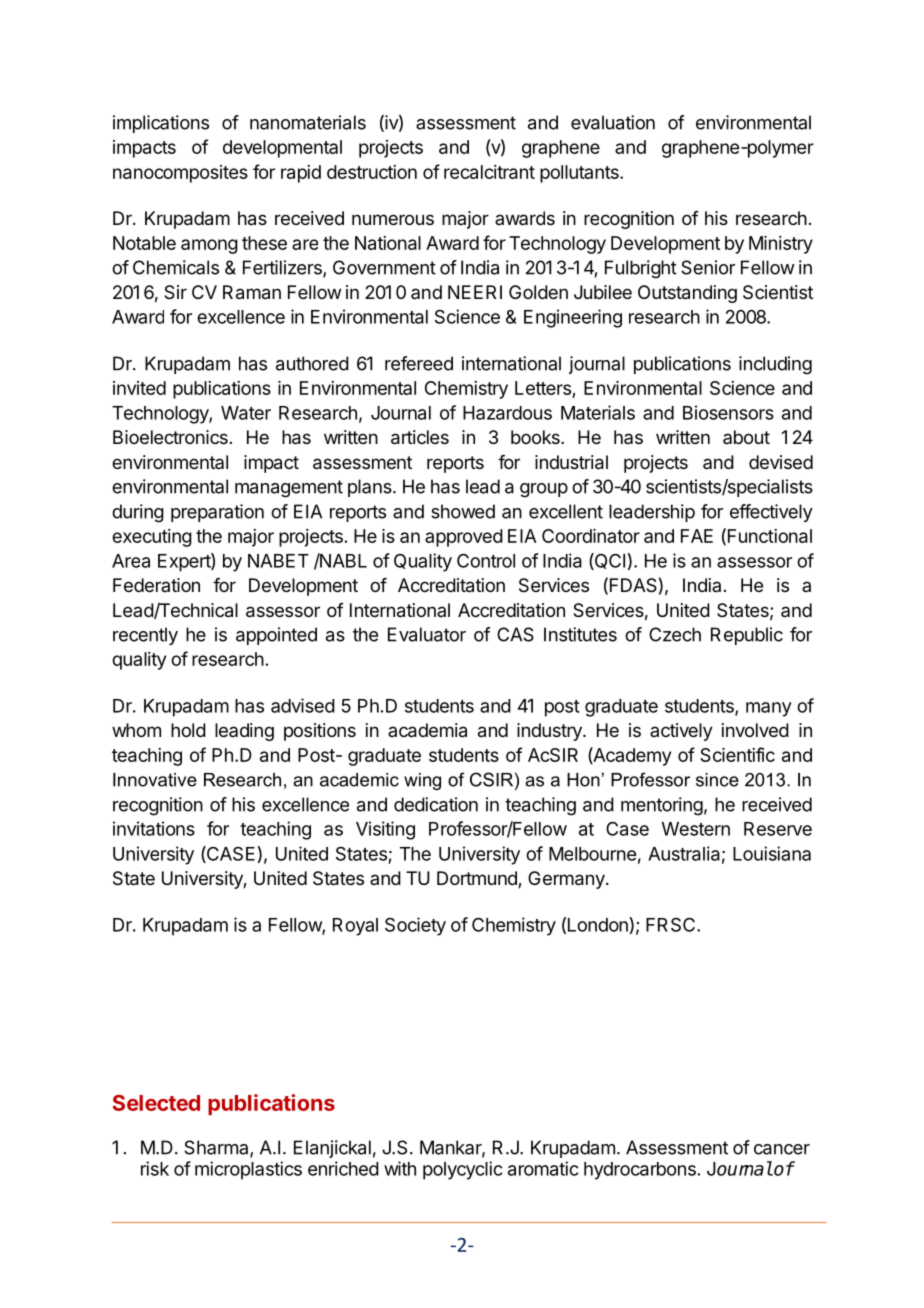  I want to click on Sharma, so click(217, 1148).
